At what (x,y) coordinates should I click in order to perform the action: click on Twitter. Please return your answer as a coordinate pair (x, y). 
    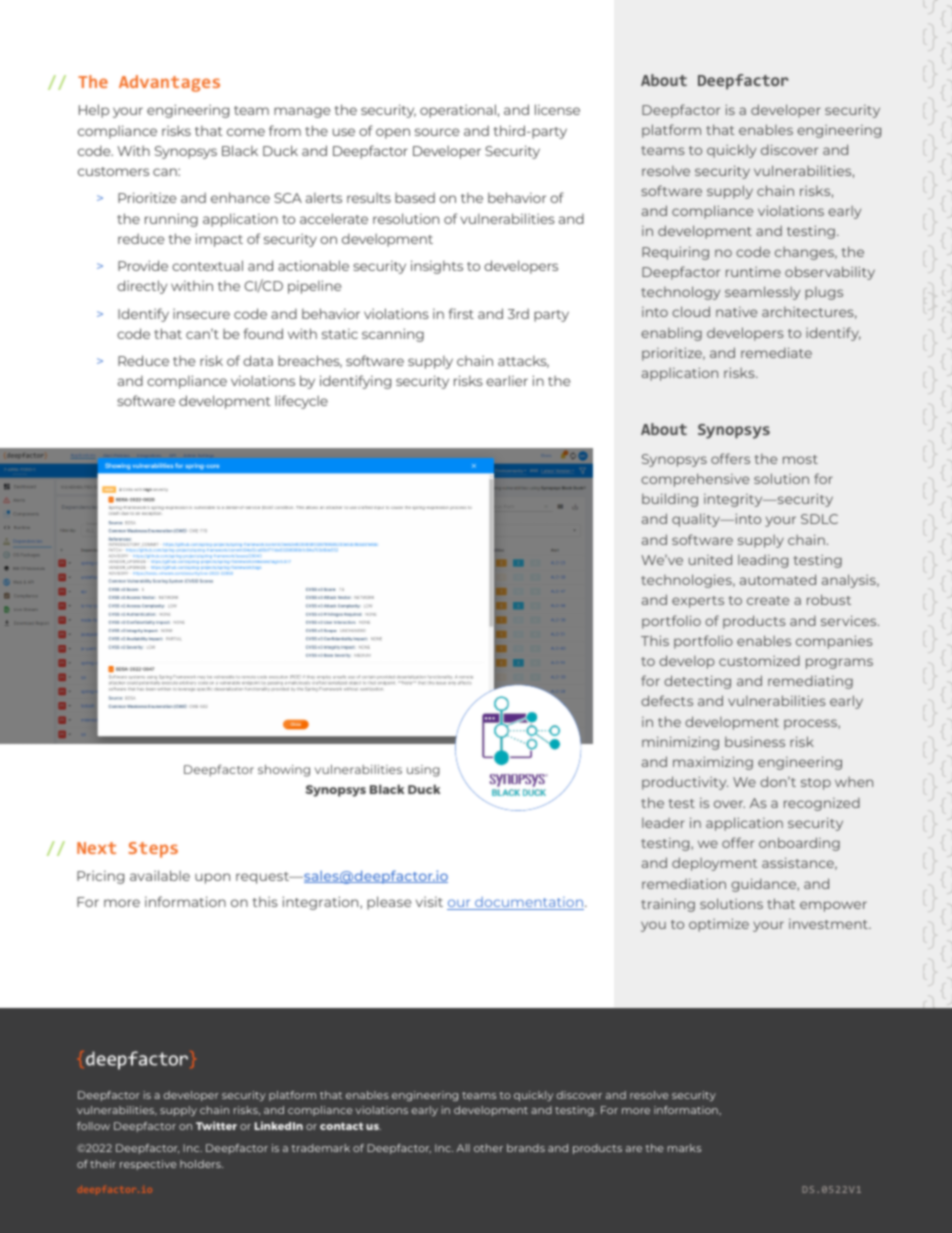
    Looking at the image, I should click on (216, 1125).
